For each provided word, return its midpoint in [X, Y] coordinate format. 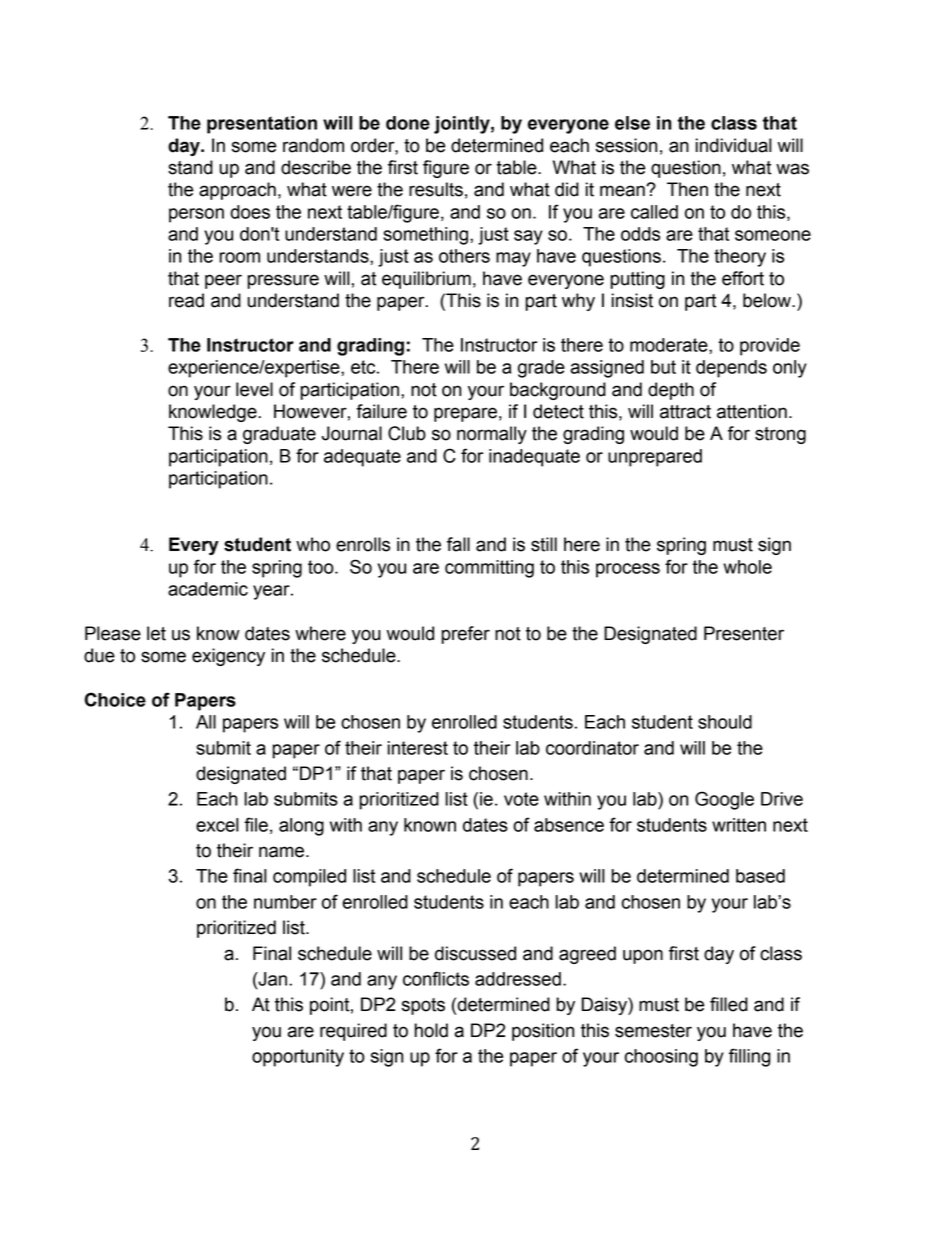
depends [731, 369]
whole [747, 567]
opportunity [298, 1058]
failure [381, 411]
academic [208, 589]
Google [724, 800]
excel [217, 825]
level [254, 389]
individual [734, 145]
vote [521, 799]
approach [237, 191]
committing [489, 569]
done [408, 123]
